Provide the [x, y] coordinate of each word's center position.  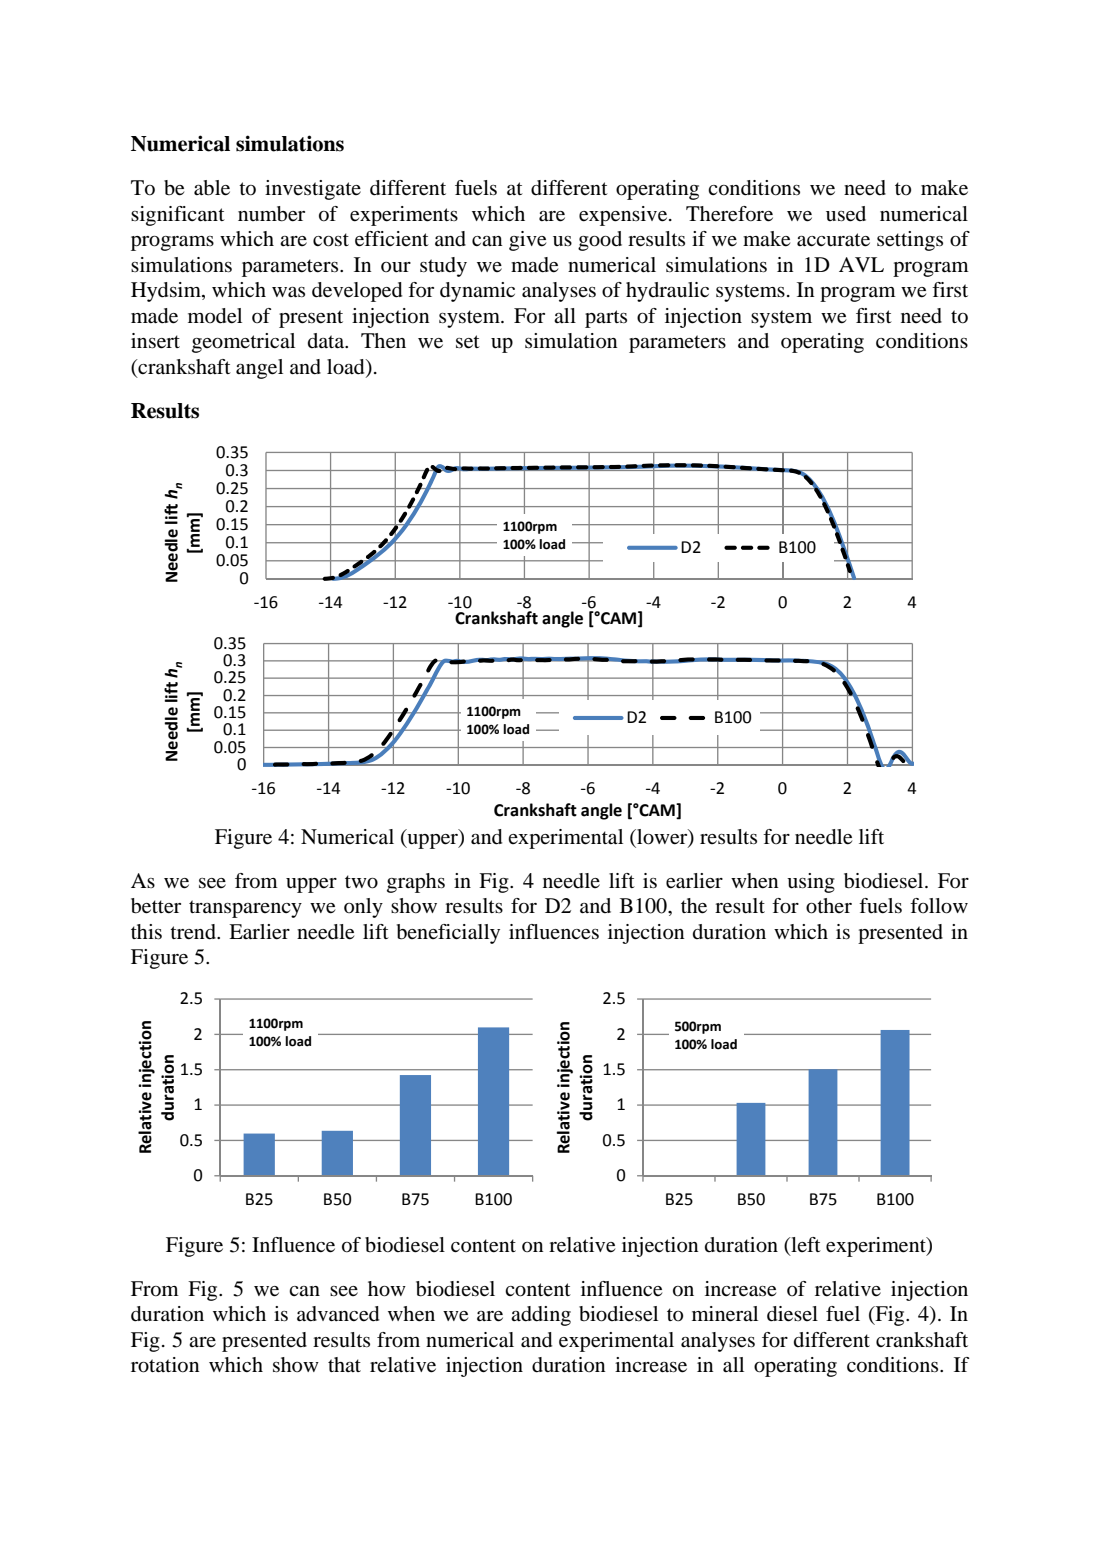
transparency [245, 909]
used [846, 214]
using [811, 883]
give [527, 241]
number [271, 214]
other [829, 906]
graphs [416, 883]
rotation [165, 1365]
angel [259, 369]
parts [606, 319]
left [805, 1244]
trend [194, 932]
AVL [861, 264]
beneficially [448, 934]
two [361, 882]
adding [541, 1316]
